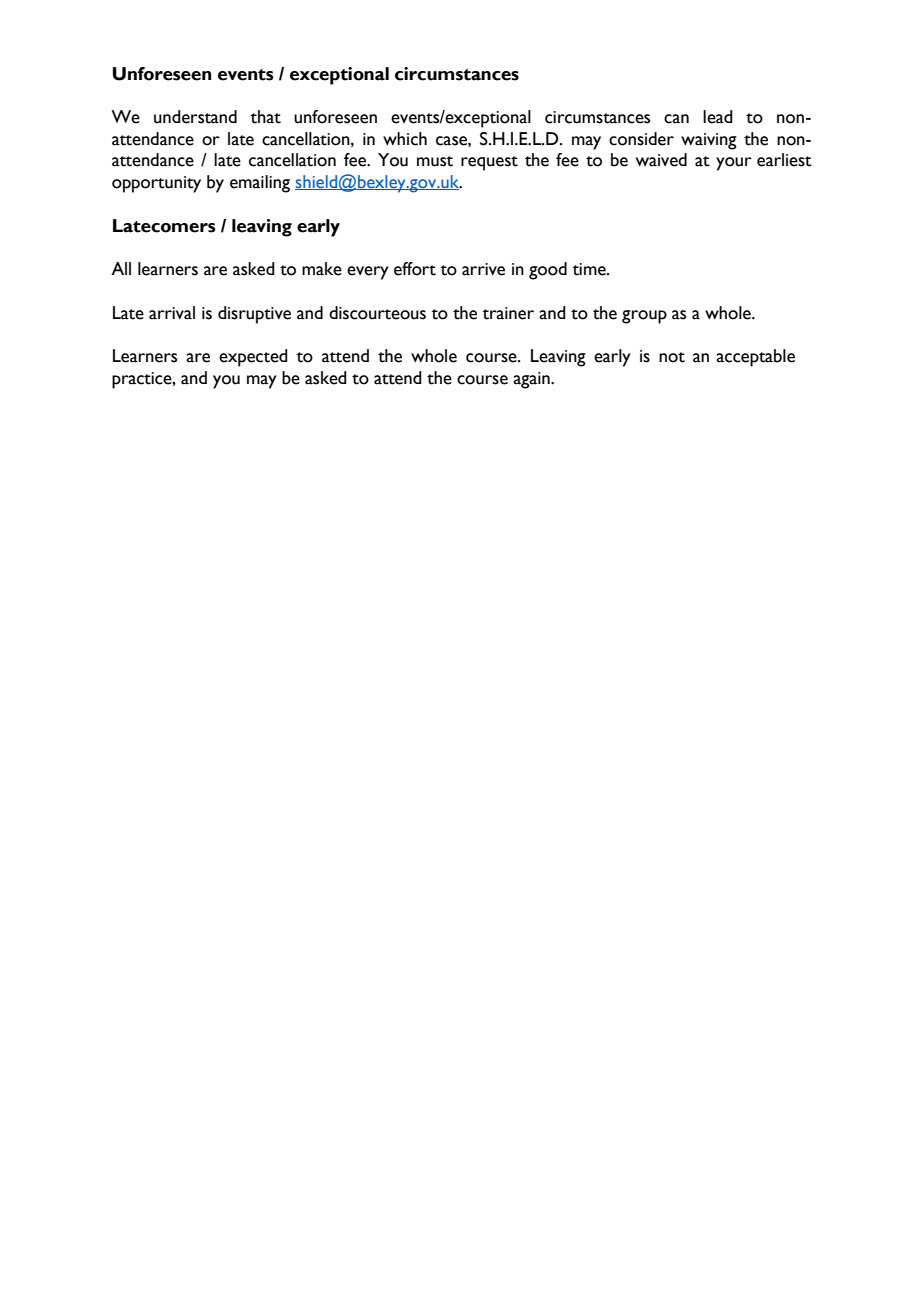 This page has width=924, height=1307. I want to click on not, so click(672, 357).
